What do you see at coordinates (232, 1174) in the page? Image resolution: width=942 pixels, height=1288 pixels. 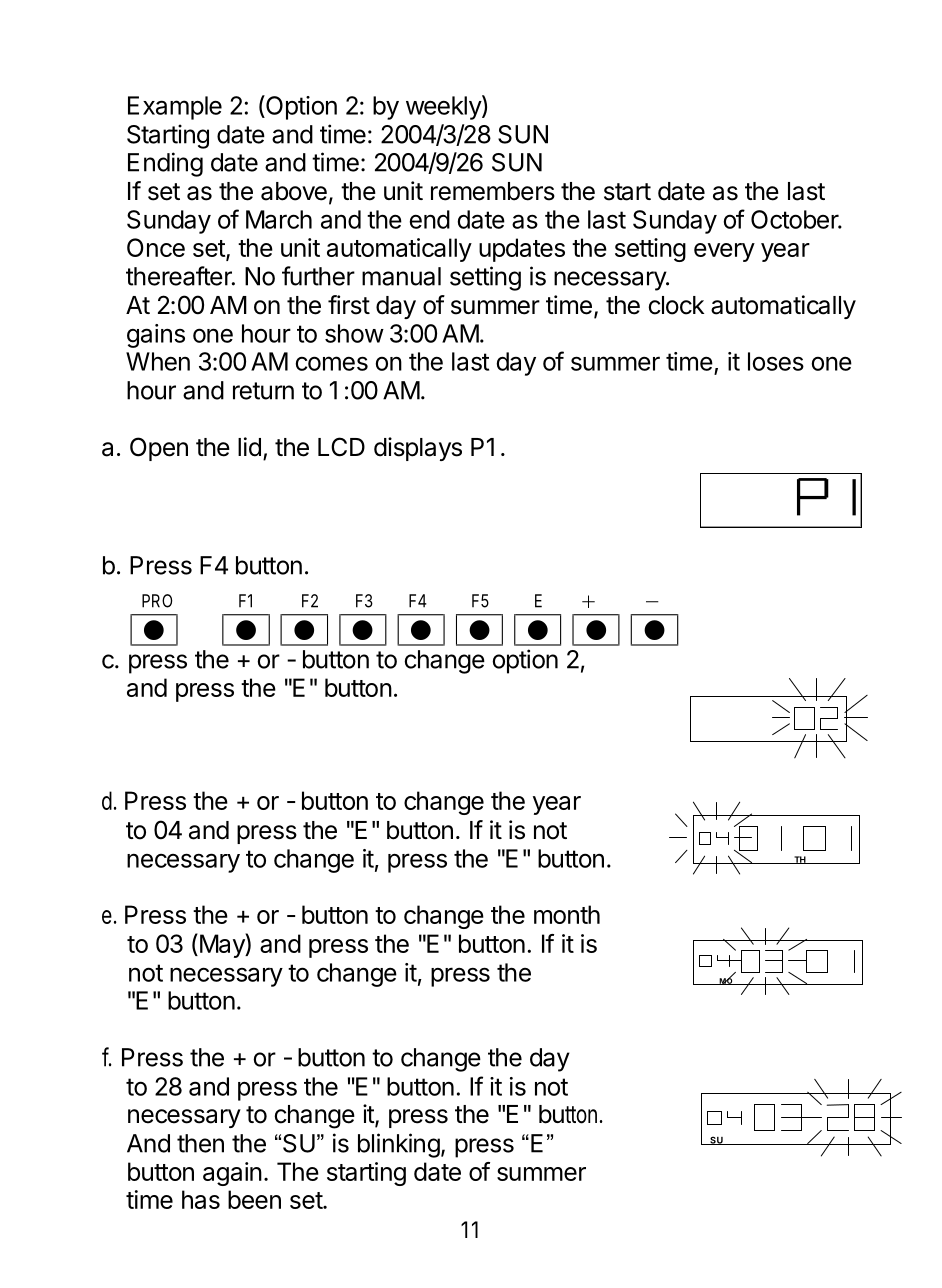 I see `again` at bounding box center [232, 1174].
